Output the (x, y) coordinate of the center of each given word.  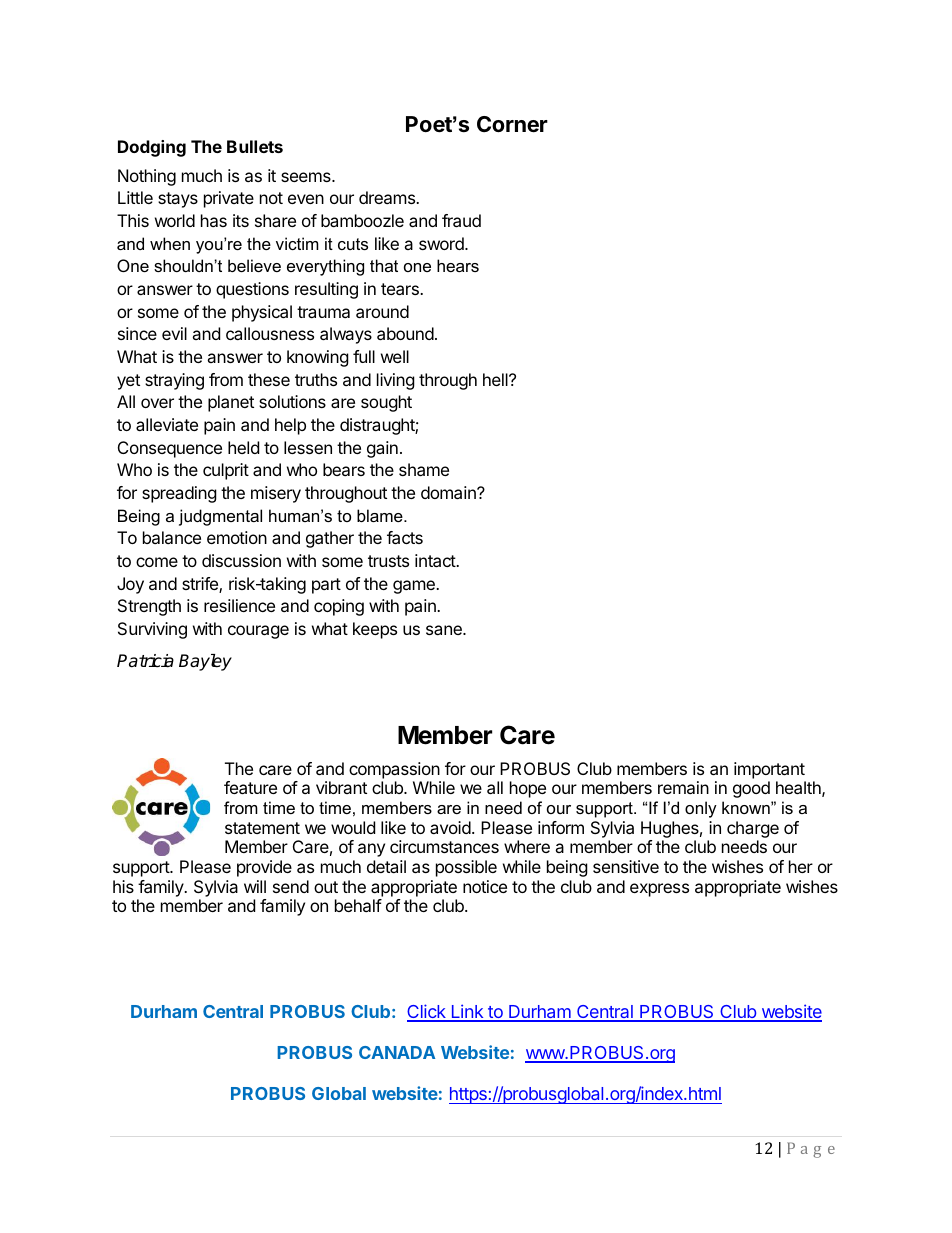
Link (467, 1012)
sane (445, 630)
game (415, 587)
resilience (239, 605)
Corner (512, 124)
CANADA (397, 1052)
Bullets (255, 146)
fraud (461, 220)
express (659, 890)
